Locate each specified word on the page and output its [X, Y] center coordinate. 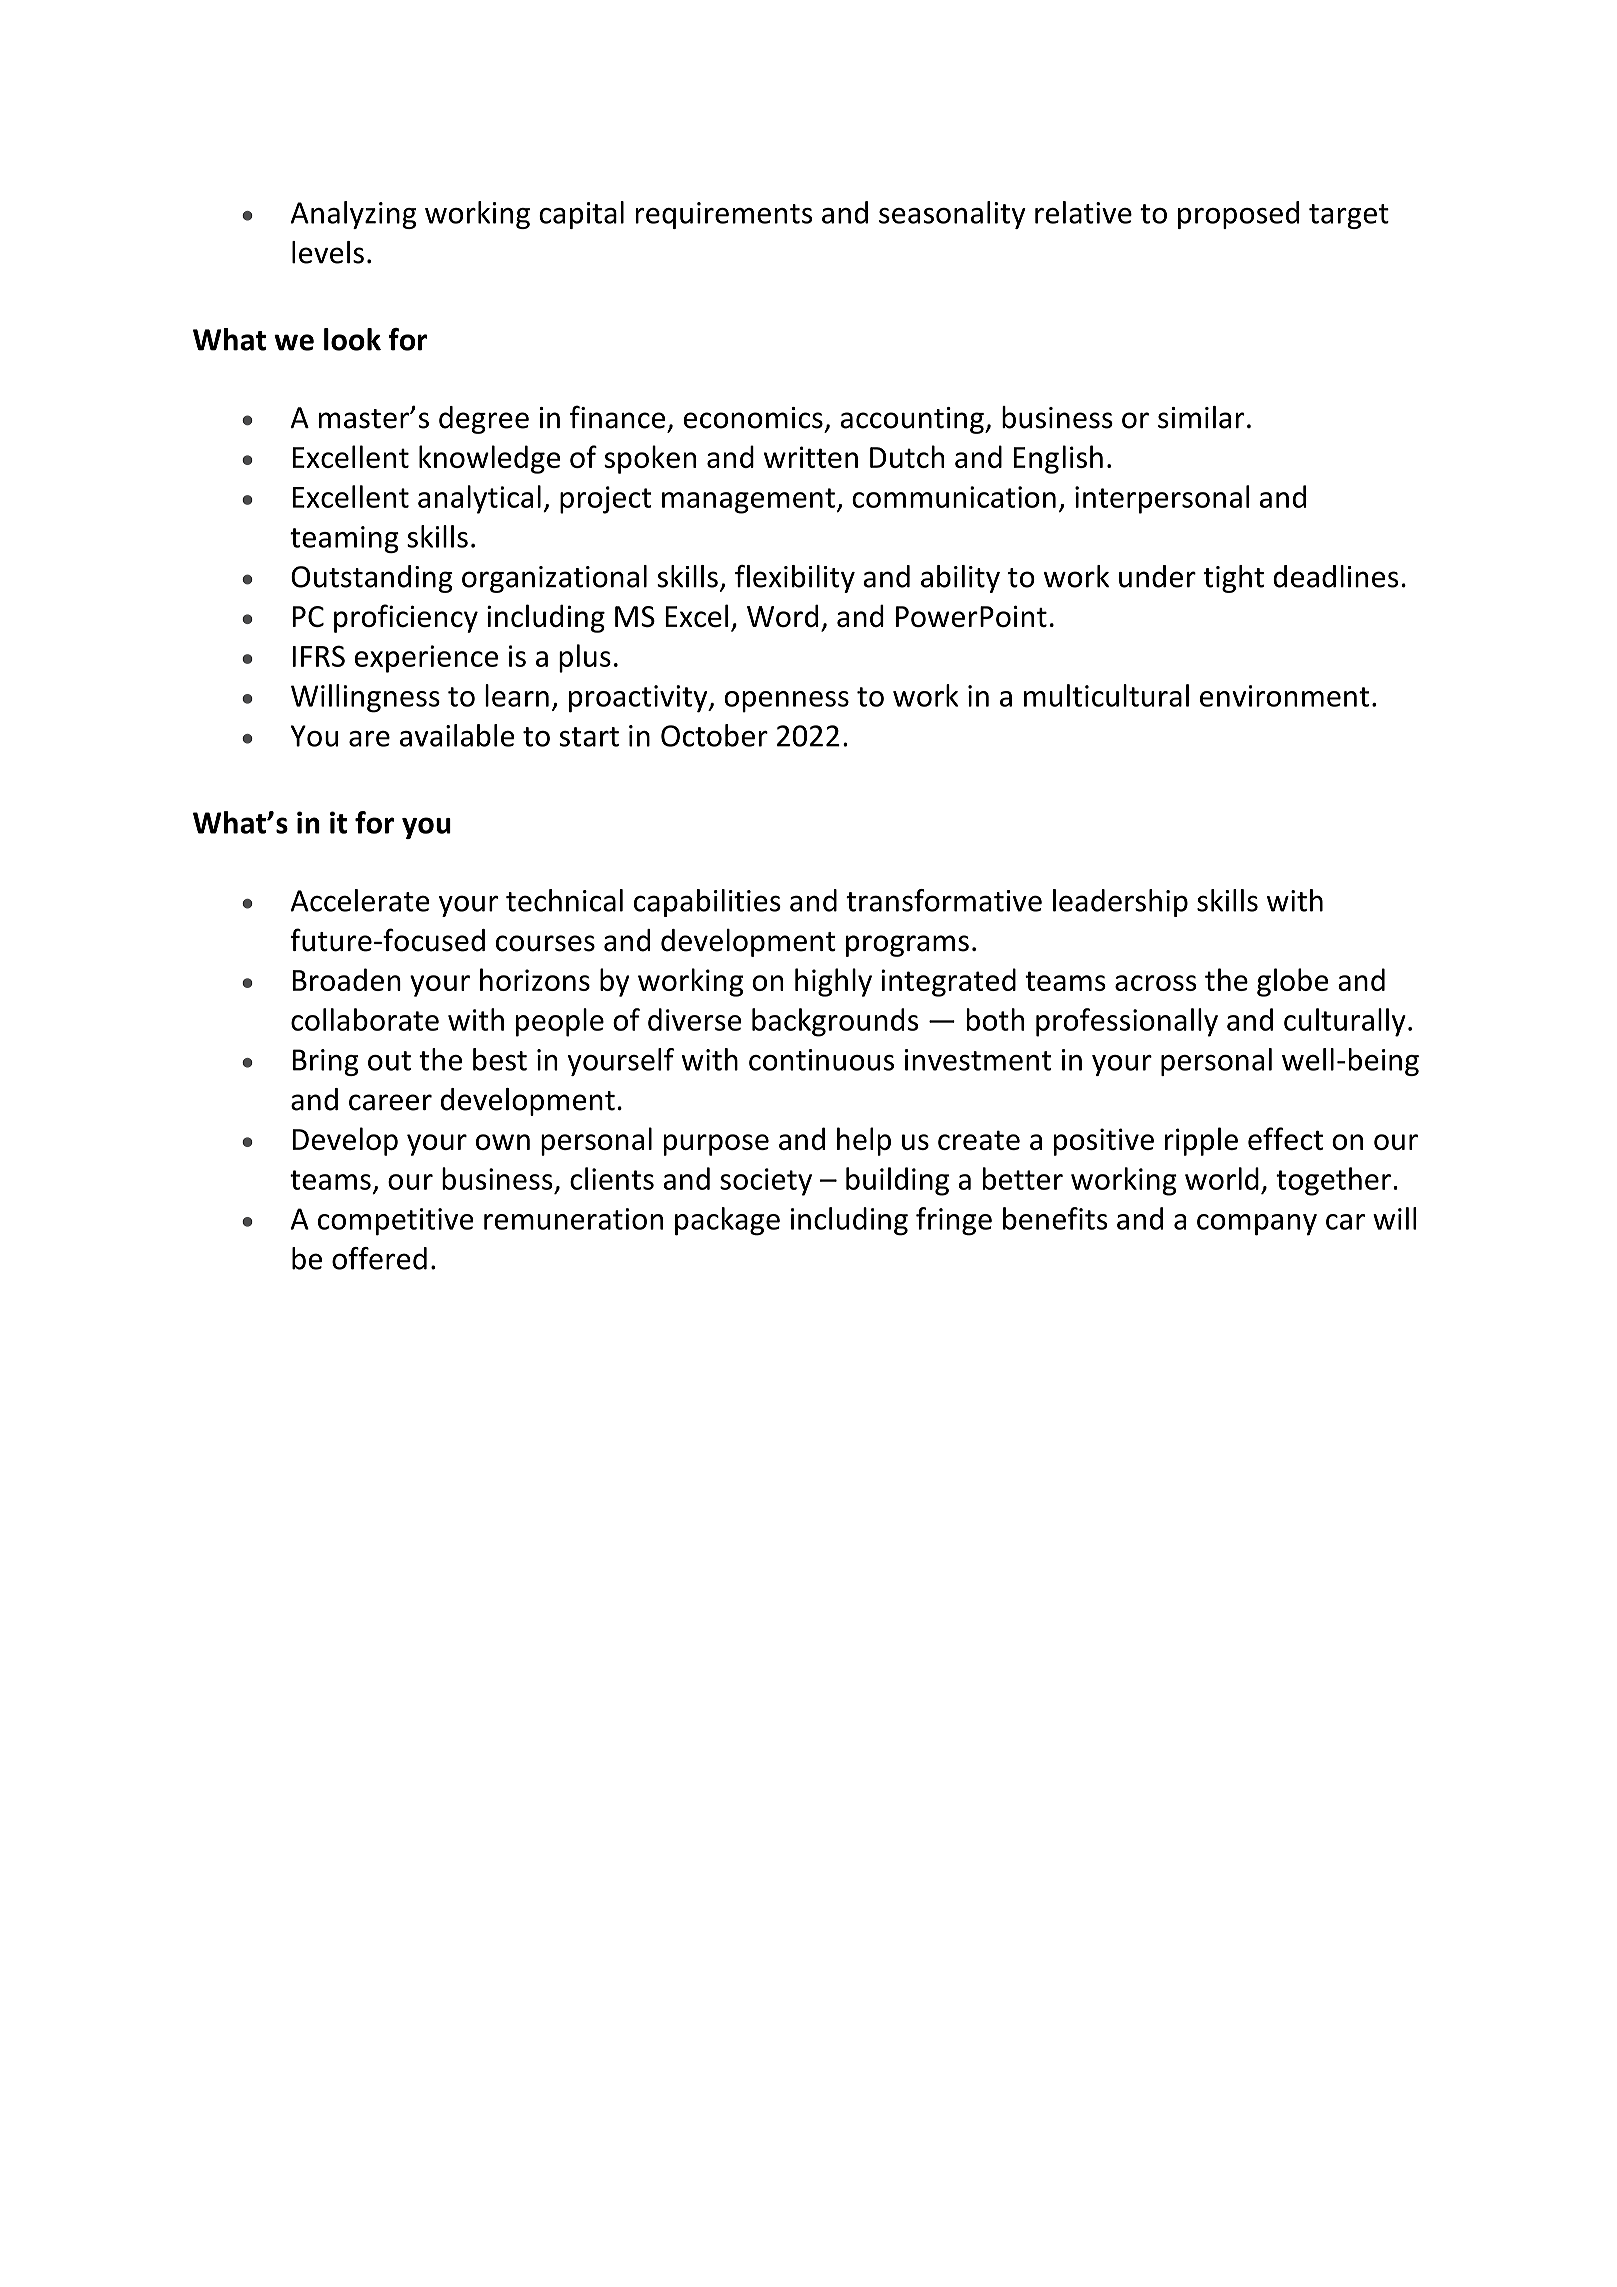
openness [786, 702]
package [727, 1221]
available [457, 735]
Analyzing [353, 215]
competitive [396, 1222]
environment [1284, 696]
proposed [1238, 215]
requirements [723, 215]
